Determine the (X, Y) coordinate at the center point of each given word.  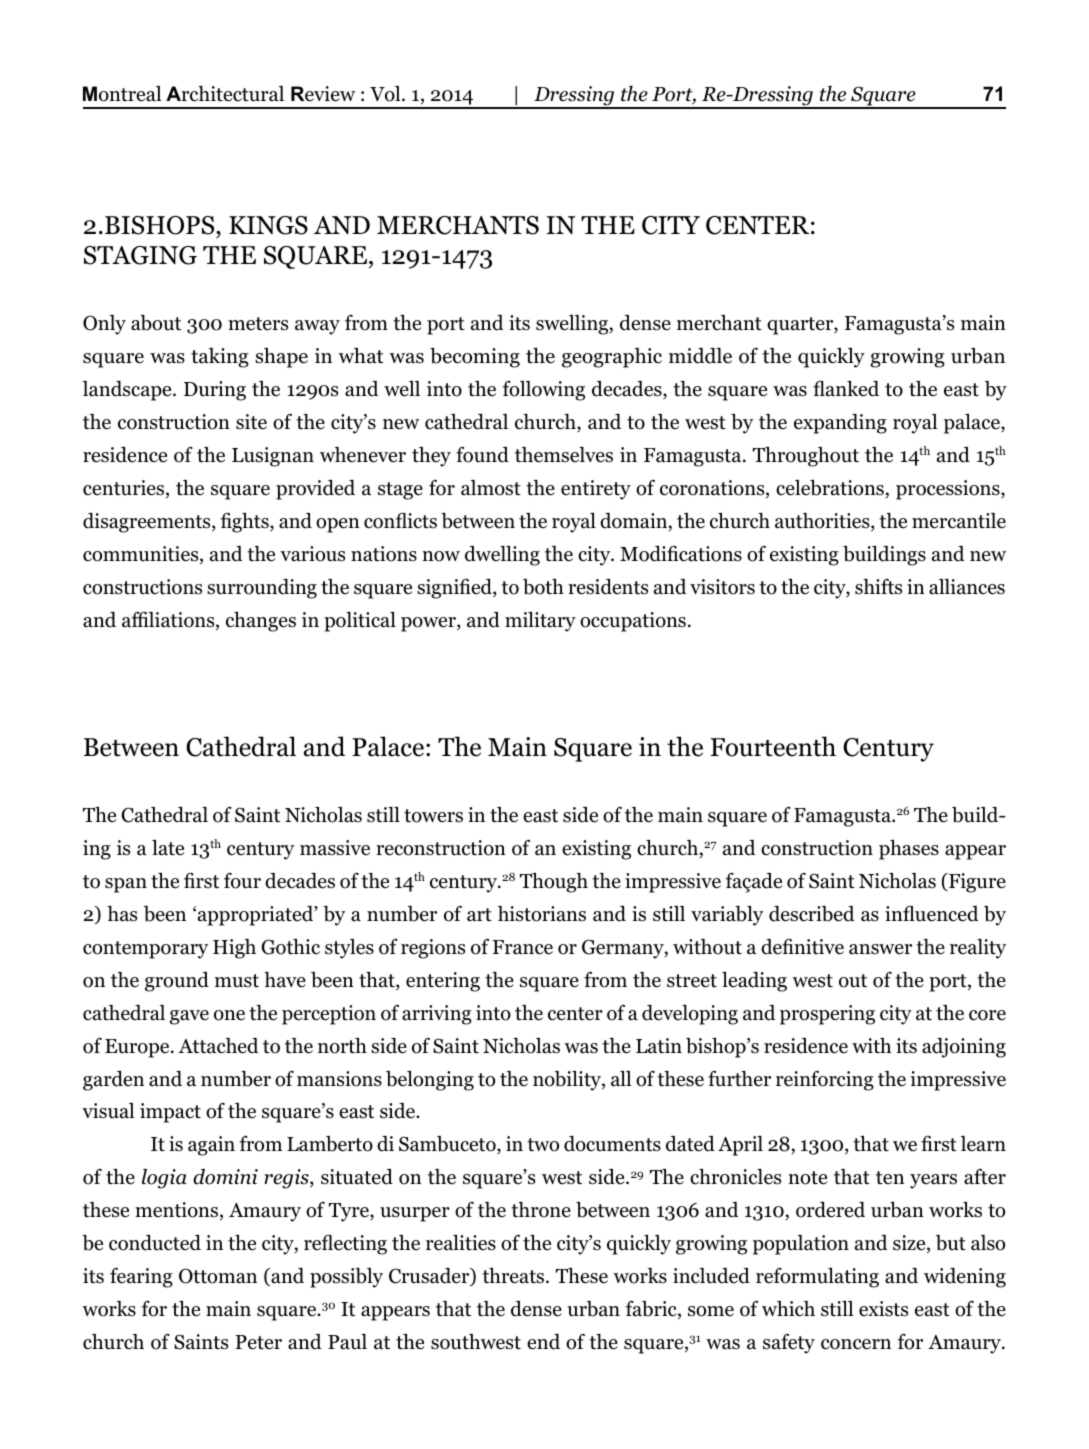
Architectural (225, 94)
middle (700, 356)
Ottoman (218, 1276)
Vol (386, 94)
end (543, 1342)
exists (883, 1309)
